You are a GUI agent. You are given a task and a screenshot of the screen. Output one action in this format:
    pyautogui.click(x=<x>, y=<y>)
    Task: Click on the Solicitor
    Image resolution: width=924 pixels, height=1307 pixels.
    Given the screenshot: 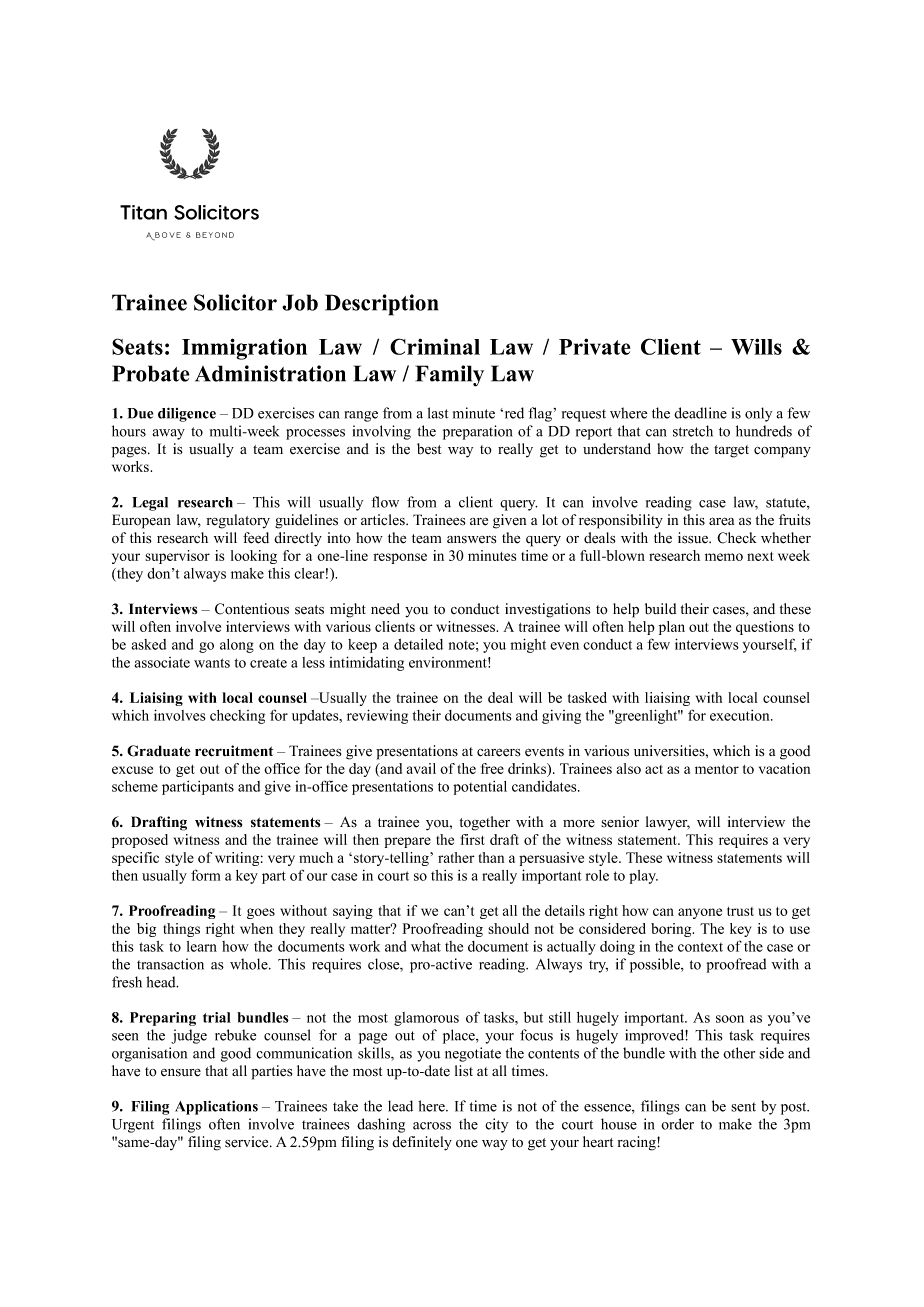 What is the action you would take?
    pyautogui.click(x=235, y=302)
